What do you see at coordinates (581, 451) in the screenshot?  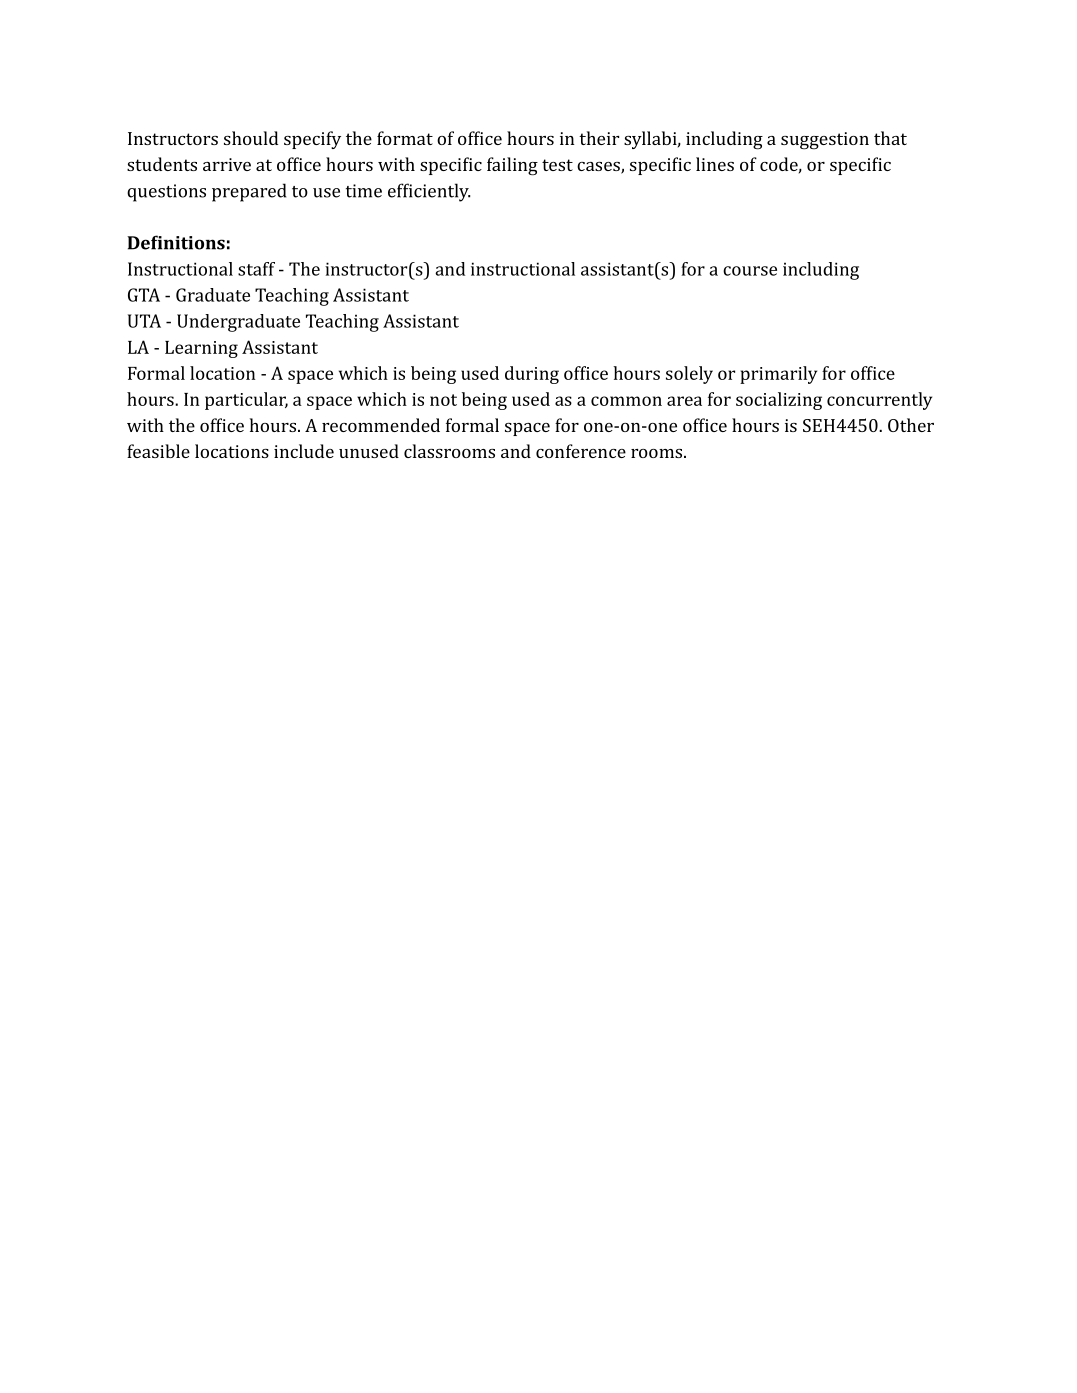 I see `conference` at bounding box center [581, 451].
